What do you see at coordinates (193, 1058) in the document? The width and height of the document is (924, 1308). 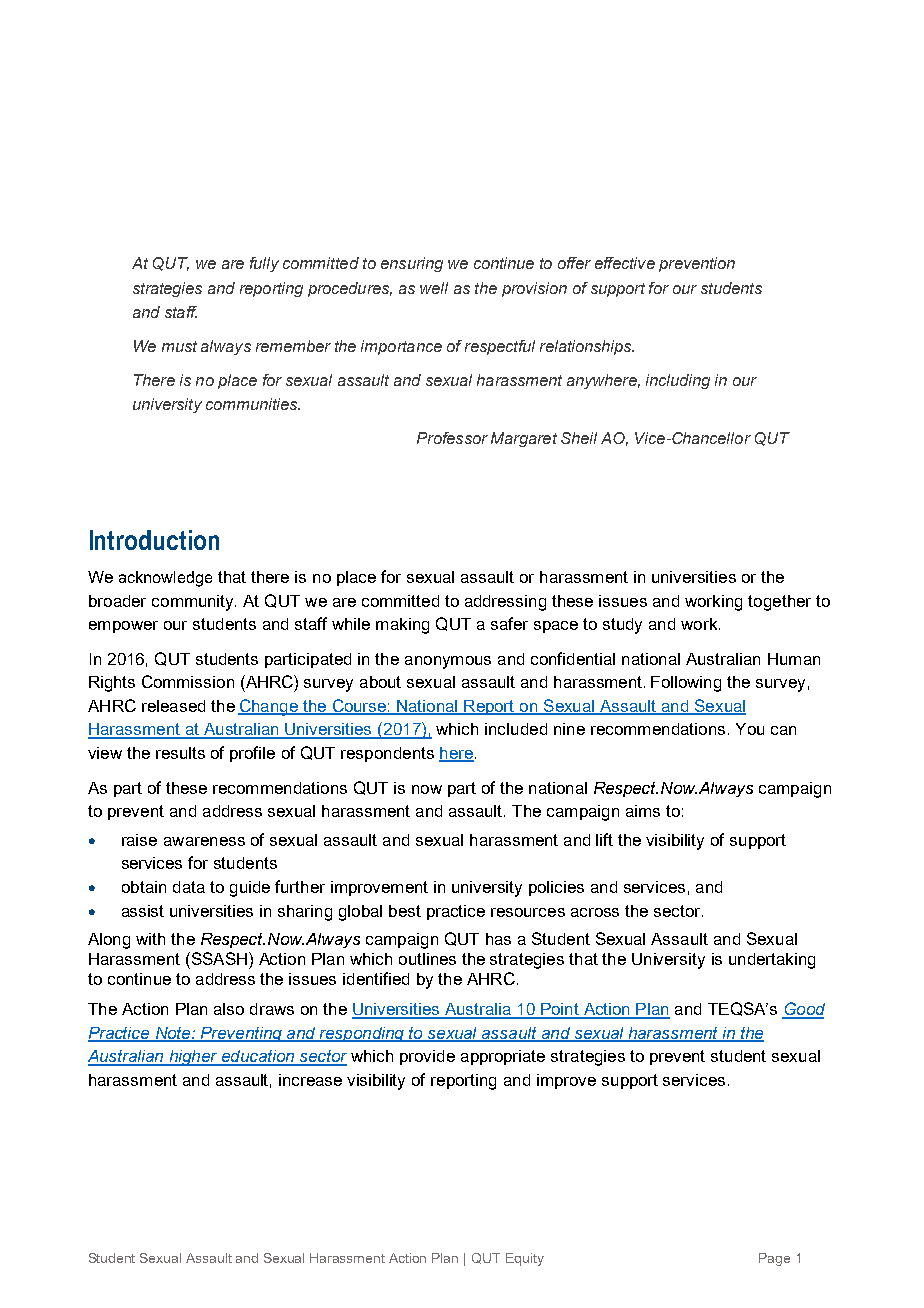 I see `higher` at bounding box center [193, 1058].
